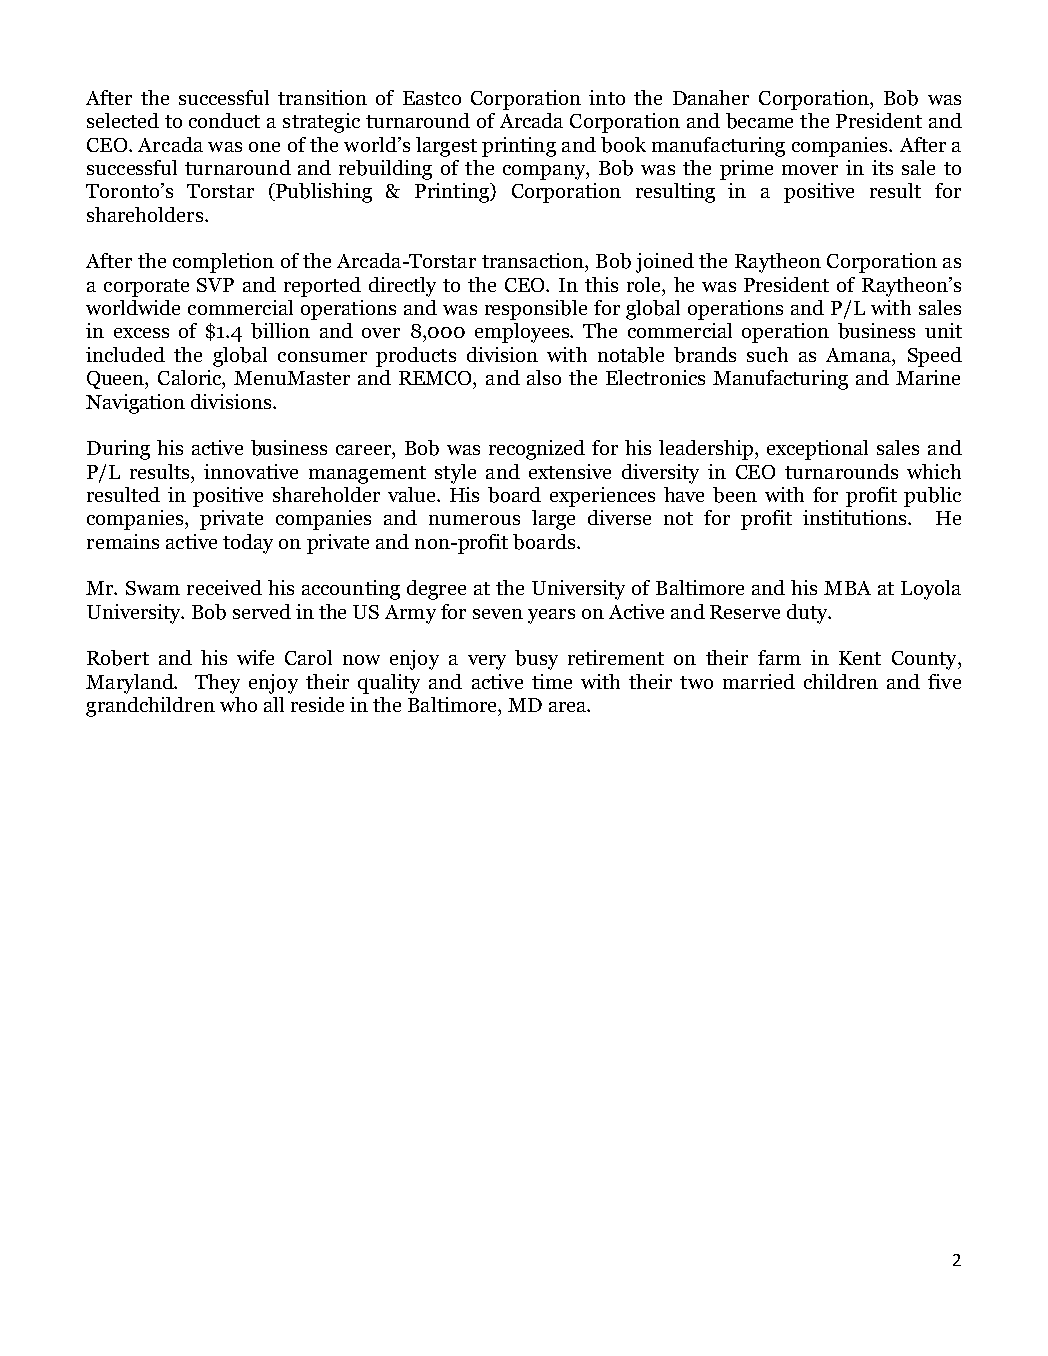 The width and height of the screenshot is (1048, 1356). What do you see at coordinates (882, 167) in the screenshot?
I see `its` at bounding box center [882, 167].
